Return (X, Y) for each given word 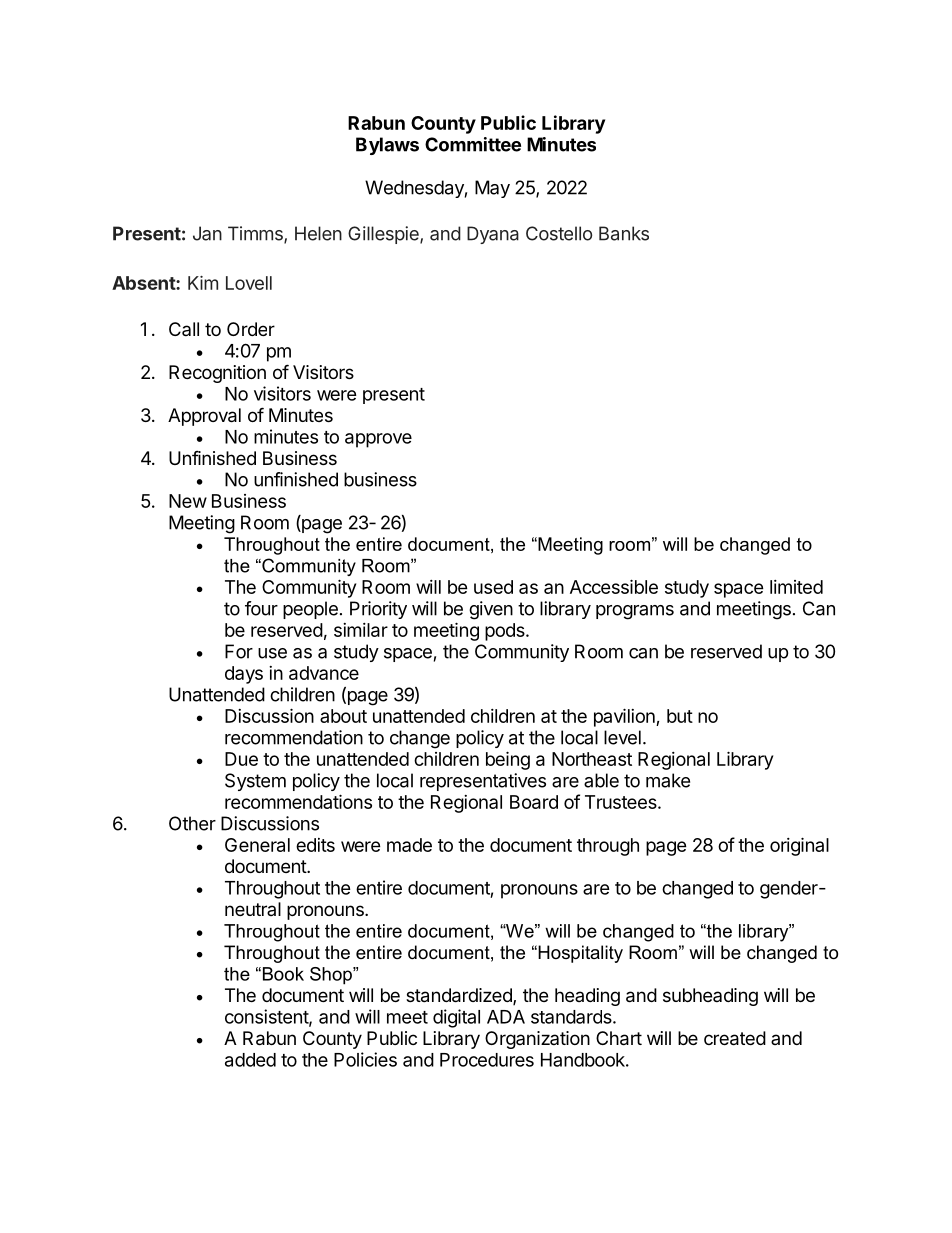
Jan (207, 233)
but (680, 716)
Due (241, 759)
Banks (624, 233)
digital (456, 1018)
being (508, 760)
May (492, 189)
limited (796, 587)
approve (378, 440)
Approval (204, 417)
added (250, 1060)
